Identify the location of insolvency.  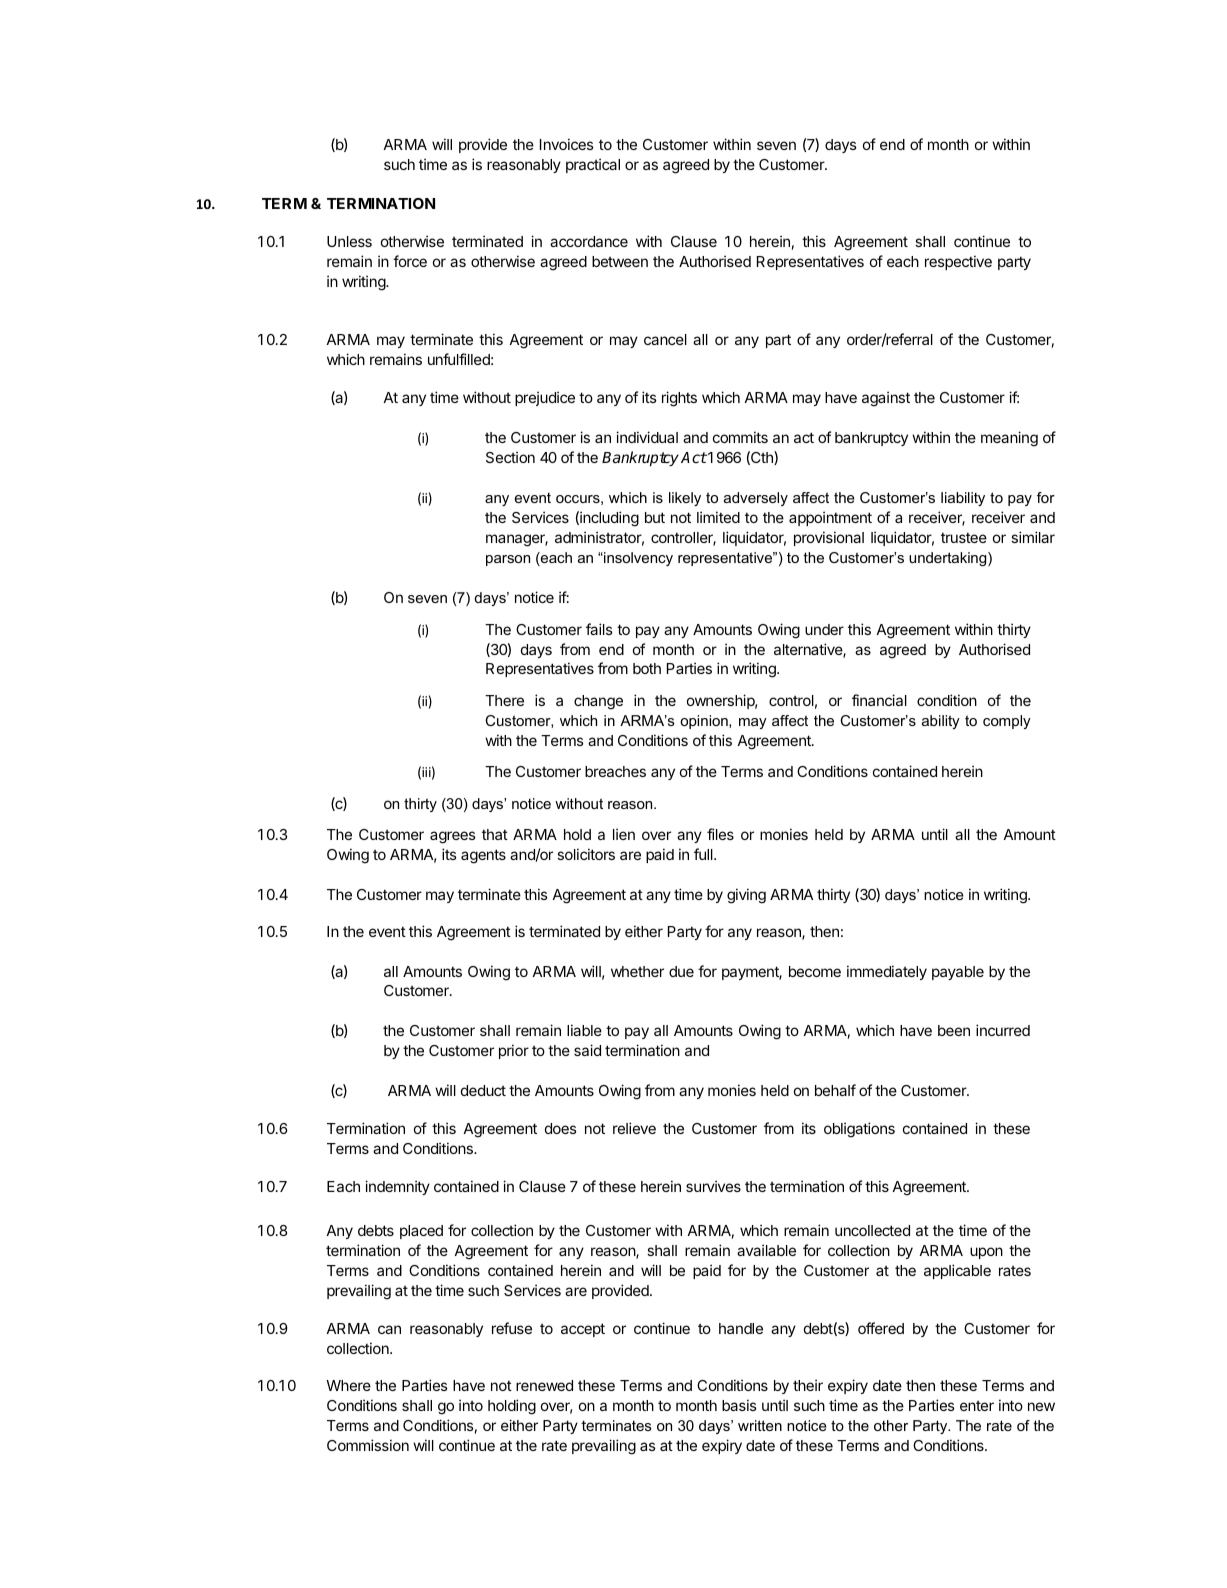
(637, 559).
